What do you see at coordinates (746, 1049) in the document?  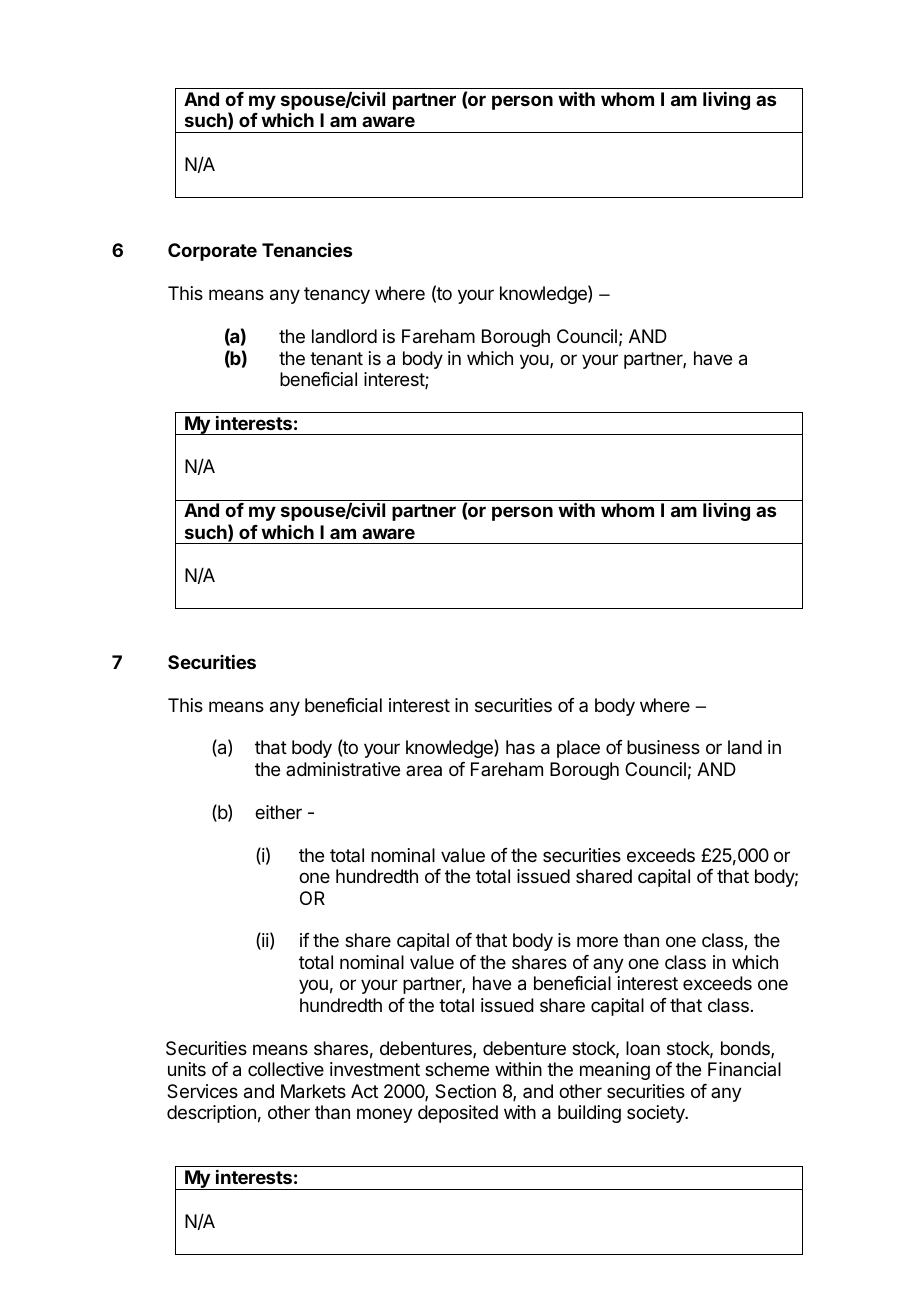 I see `bonds` at bounding box center [746, 1049].
